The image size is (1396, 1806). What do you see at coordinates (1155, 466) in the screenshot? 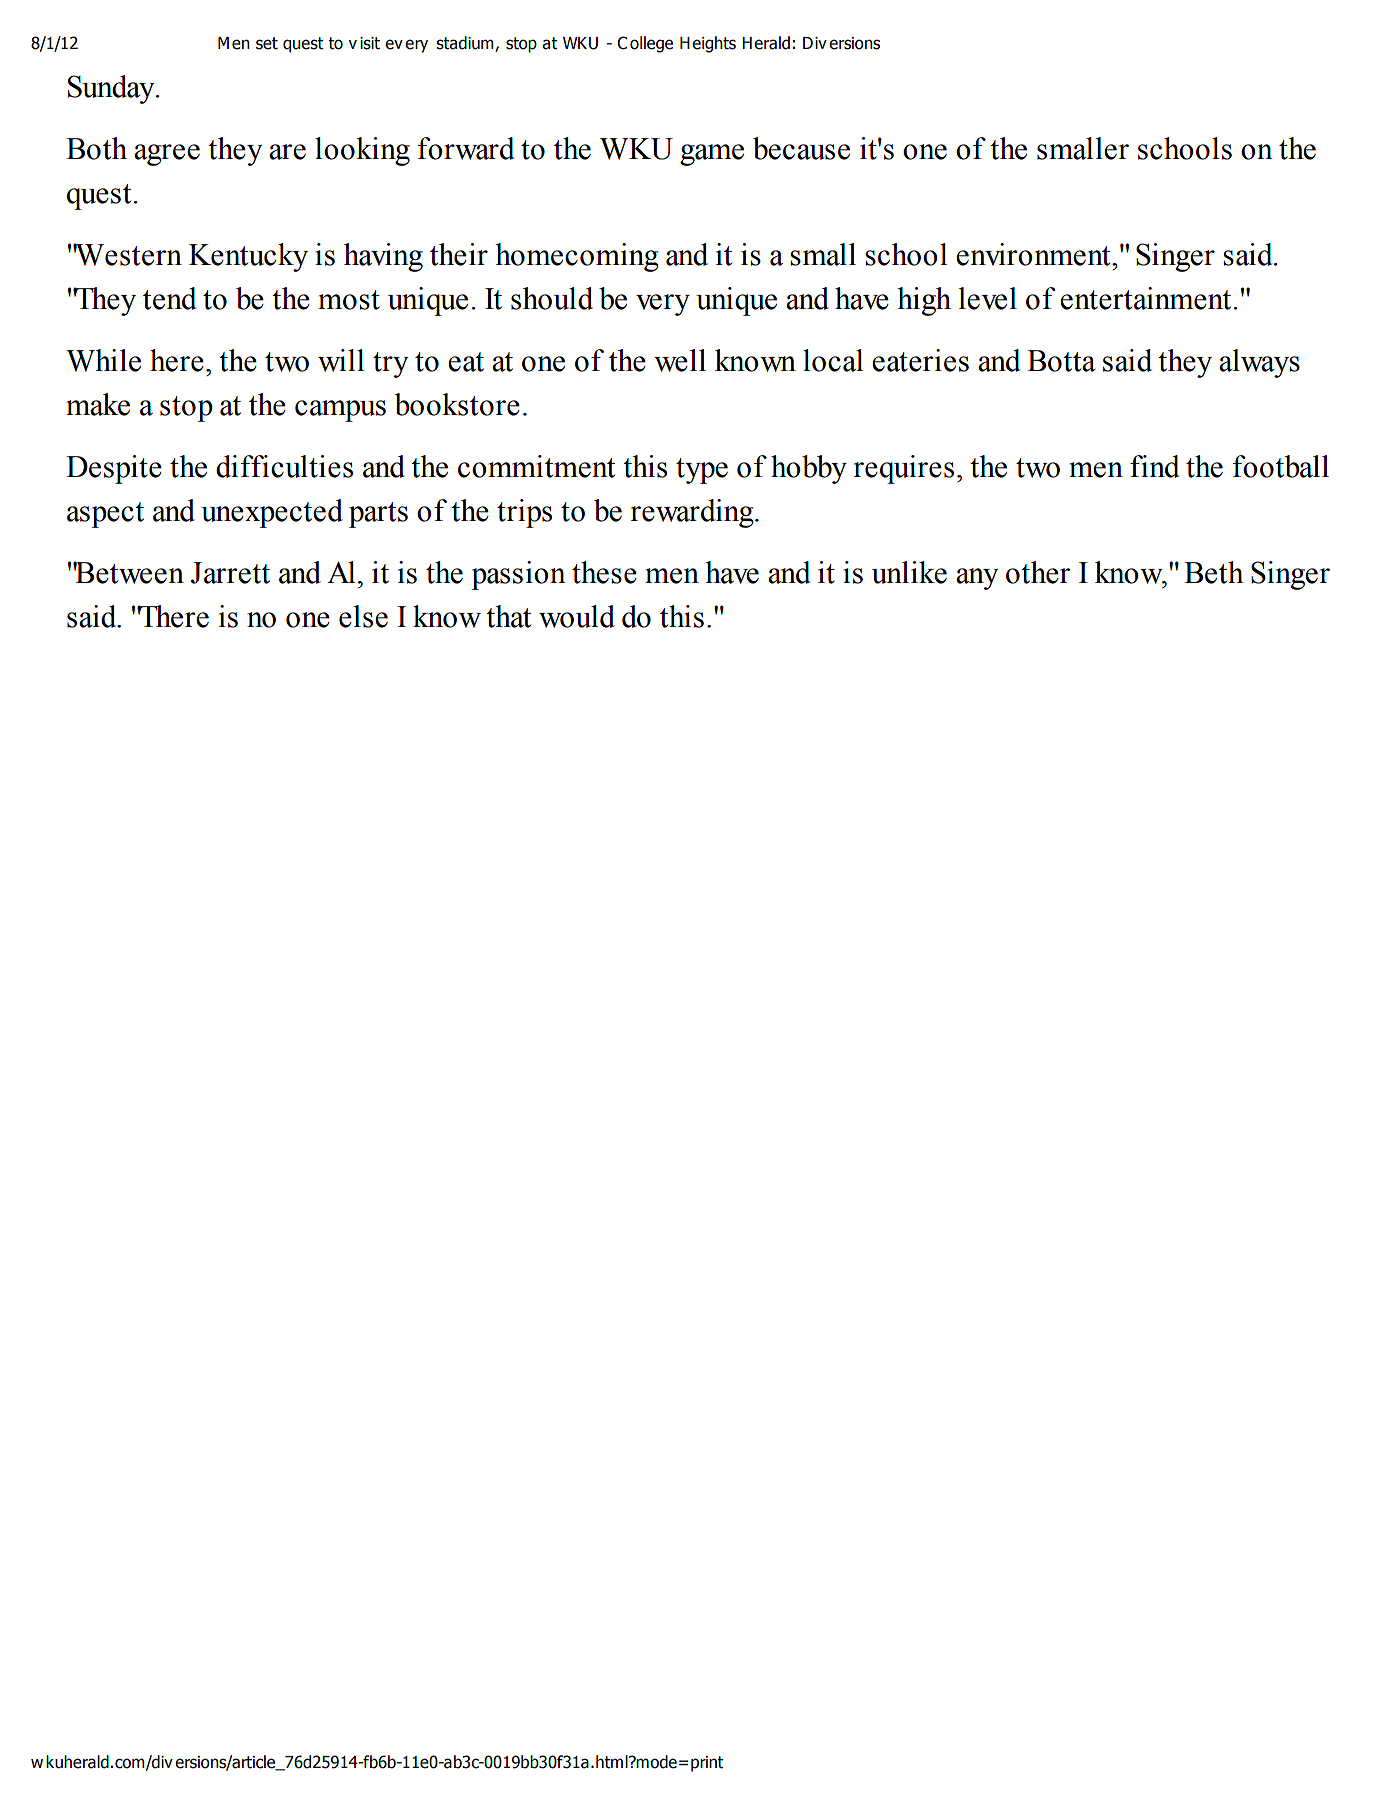
I see `find` at bounding box center [1155, 466].
